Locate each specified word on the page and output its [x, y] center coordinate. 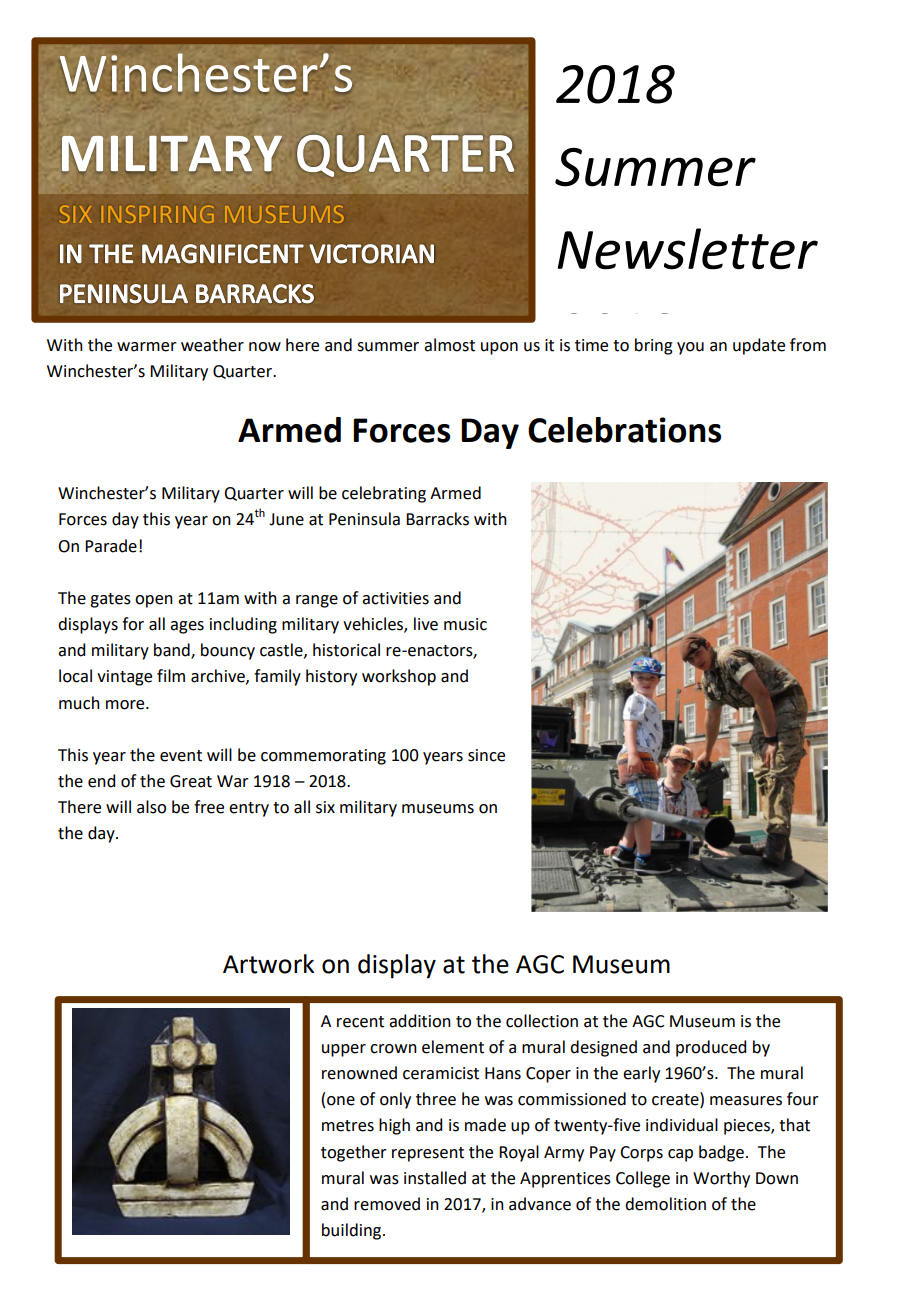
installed [435, 1178]
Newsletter [688, 249]
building [353, 1231]
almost [449, 345]
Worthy [721, 1179]
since [486, 755]
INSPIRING [158, 214]
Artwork [268, 964]
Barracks [437, 519]
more [126, 705]
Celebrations [624, 430]
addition [420, 1021]
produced [711, 1048]
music [465, 624]
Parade [111, 546]
